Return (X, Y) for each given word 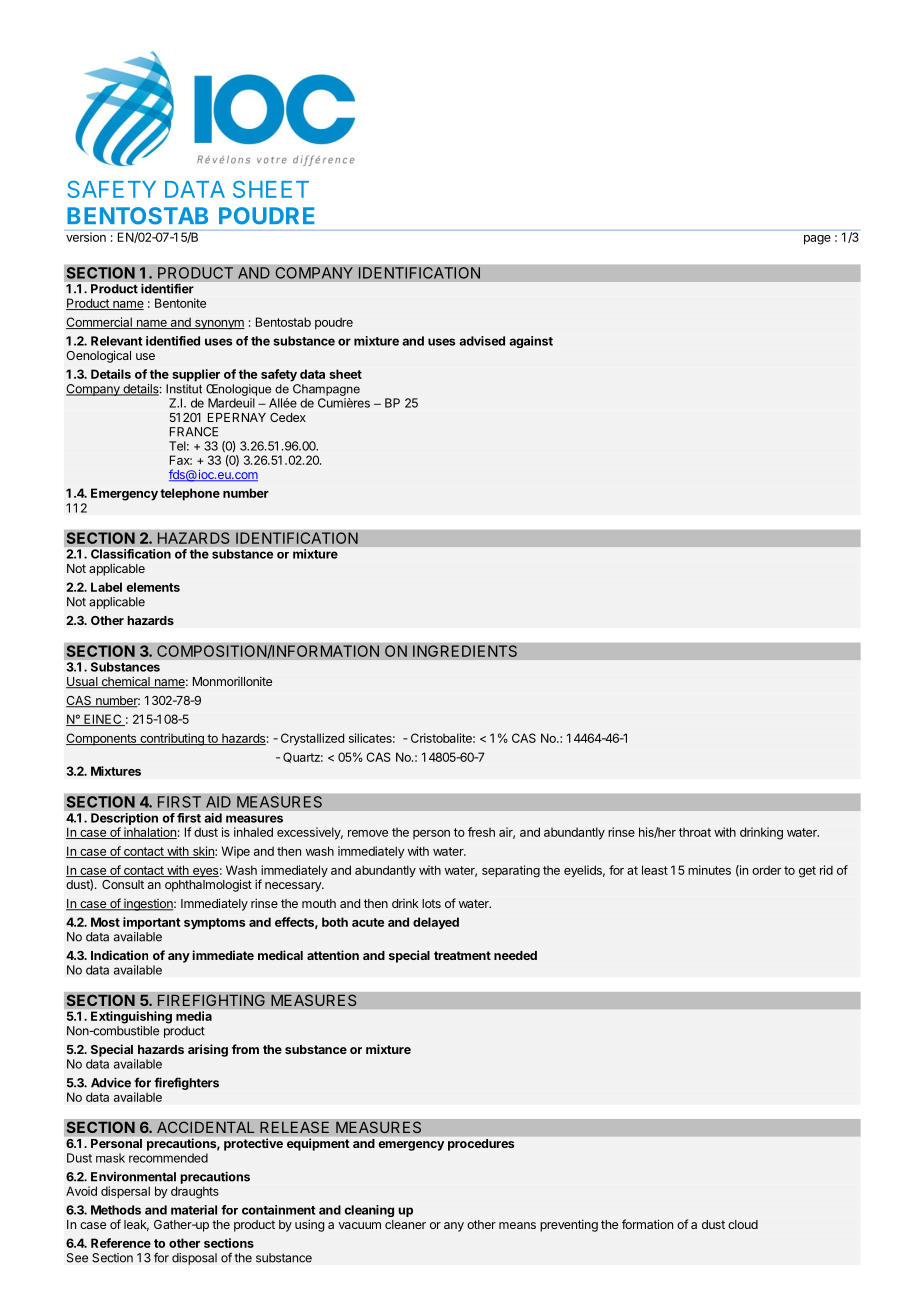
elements (153, 587)
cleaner (405, 1224)
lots (431, 903)
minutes (709, 870)
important (152, 923)
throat (695, 832)
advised (482, 341)
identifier (167, 289)
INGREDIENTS (465, 651)
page (817, 240)
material (194, 1210)
